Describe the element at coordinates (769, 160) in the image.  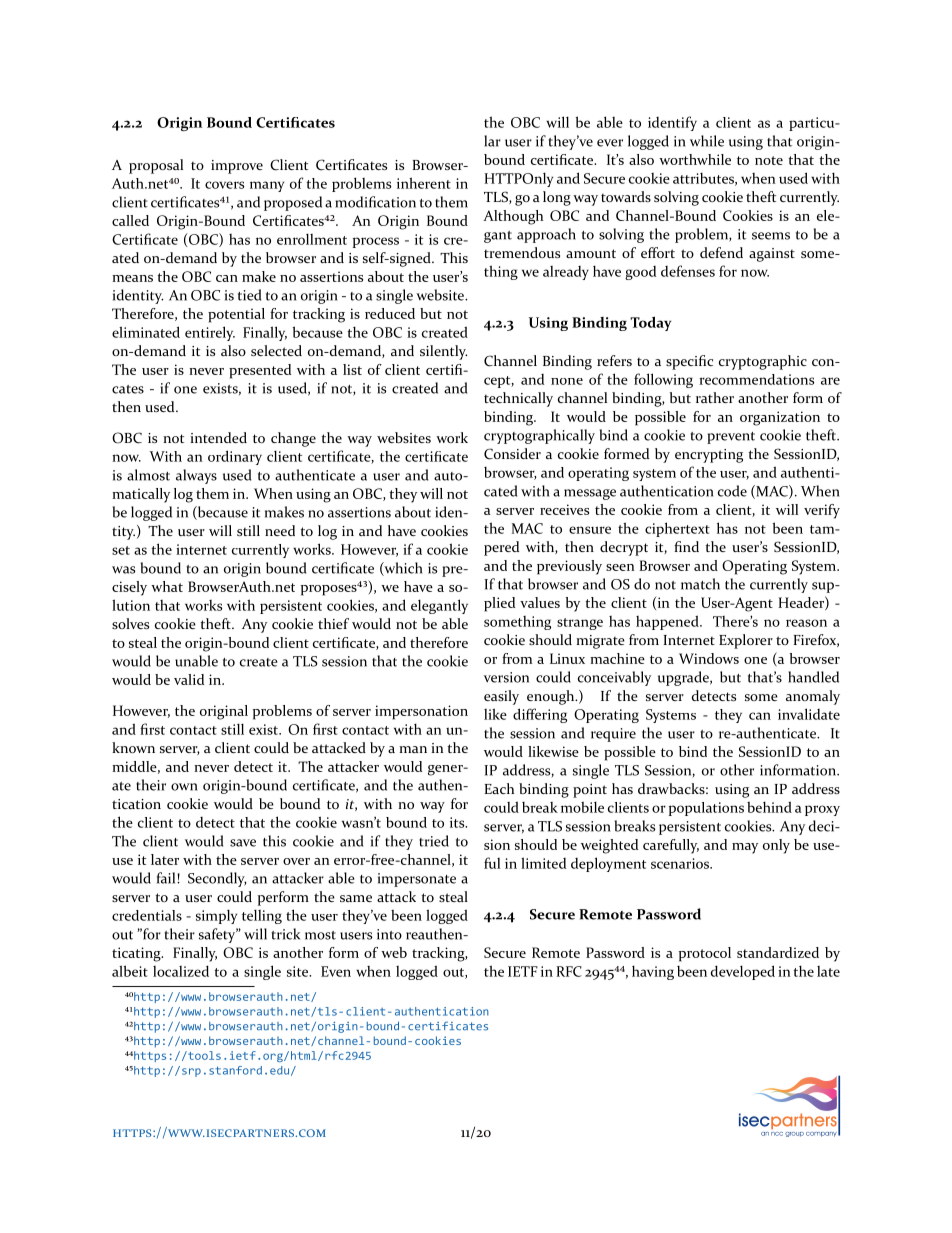
I see `note` at that location.
